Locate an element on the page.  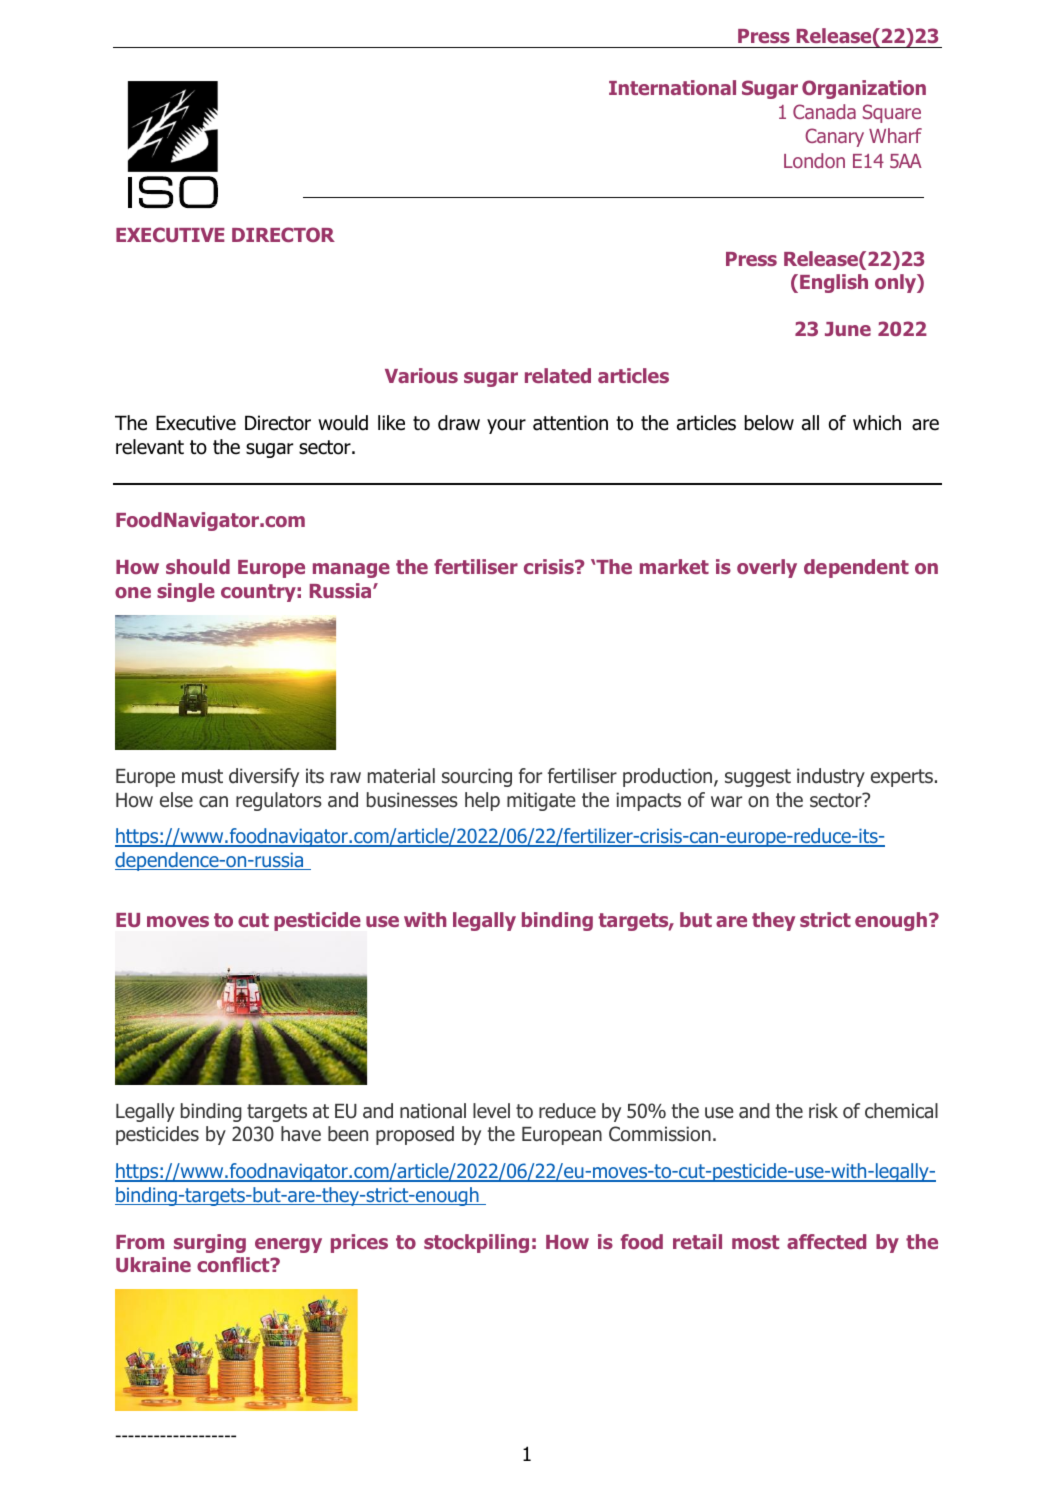
London is located at coordinates (814, 160).
